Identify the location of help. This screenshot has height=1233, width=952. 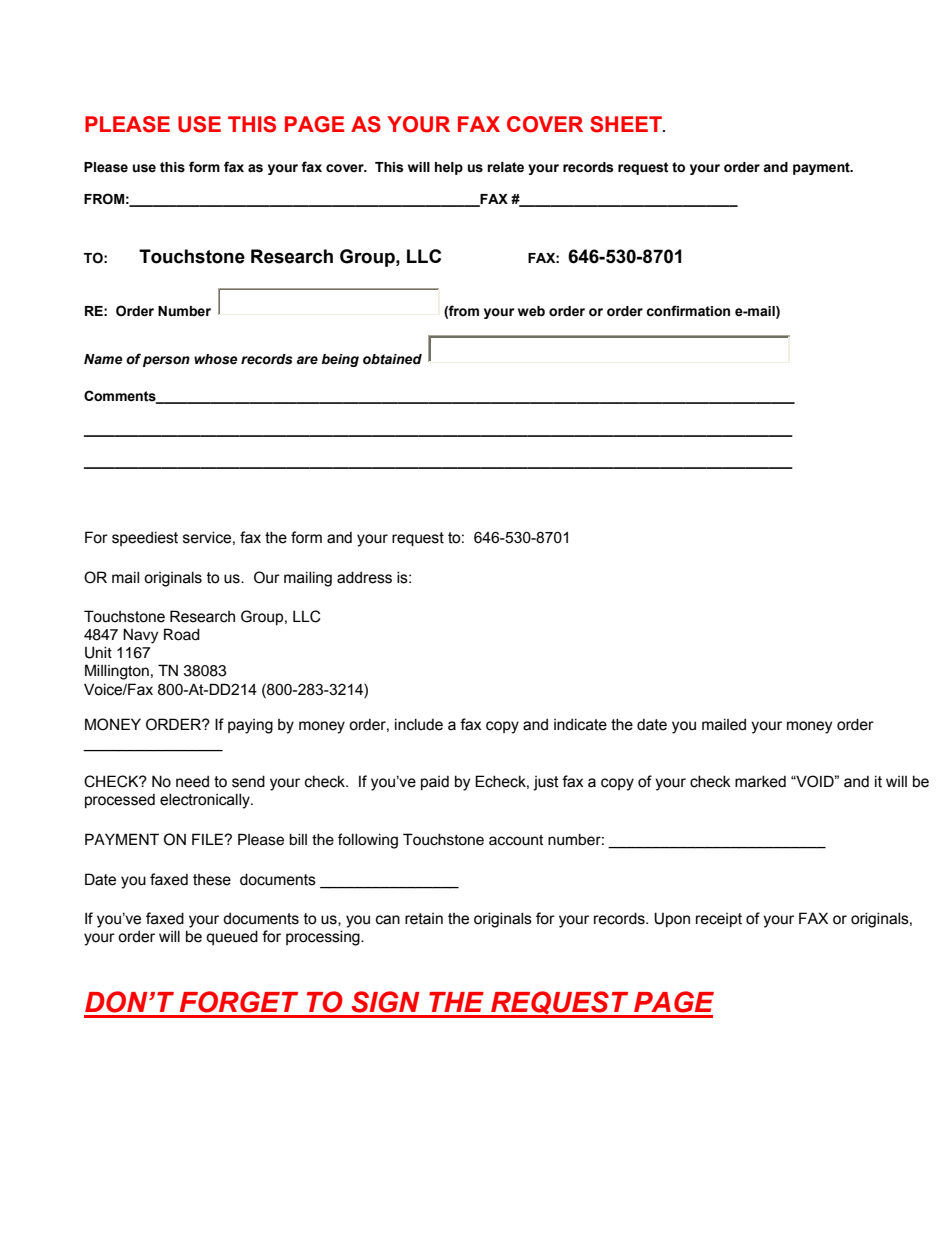
(449, 168).
